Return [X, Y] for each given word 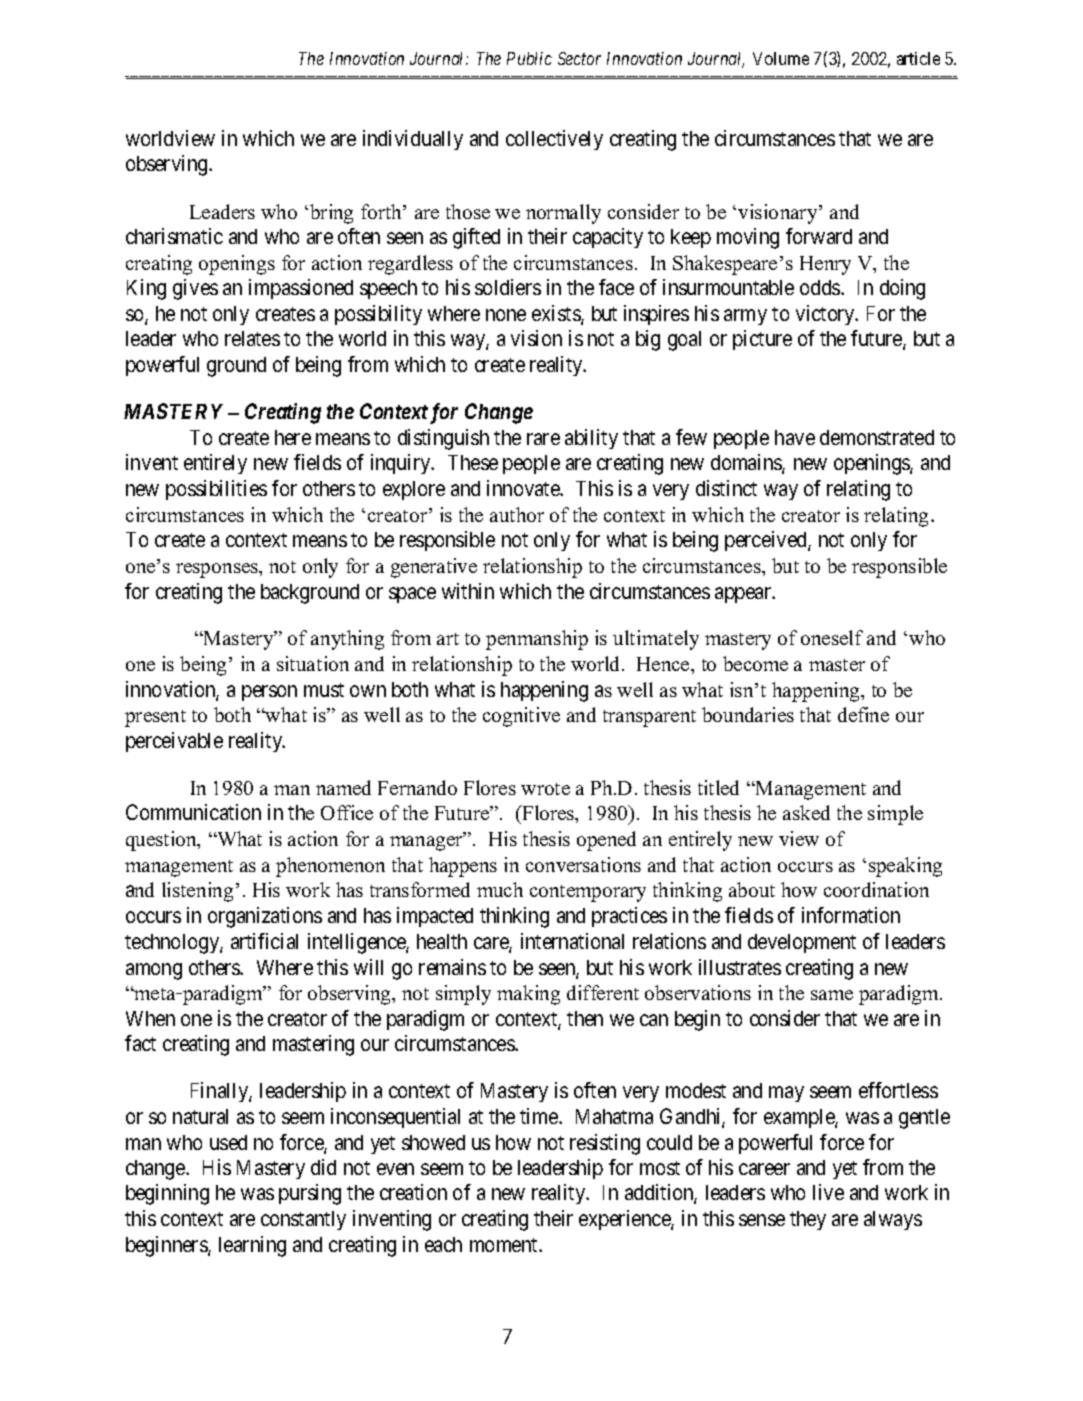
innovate [524, 488]
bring [331, 214]
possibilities [216, 490]
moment [505, 1245]
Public [529, 58]
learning [252, 1246]
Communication [193, 812]
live [828, 1192]
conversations [583, 864]
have [795, 437]
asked [806, 812]
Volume [781, 58]
